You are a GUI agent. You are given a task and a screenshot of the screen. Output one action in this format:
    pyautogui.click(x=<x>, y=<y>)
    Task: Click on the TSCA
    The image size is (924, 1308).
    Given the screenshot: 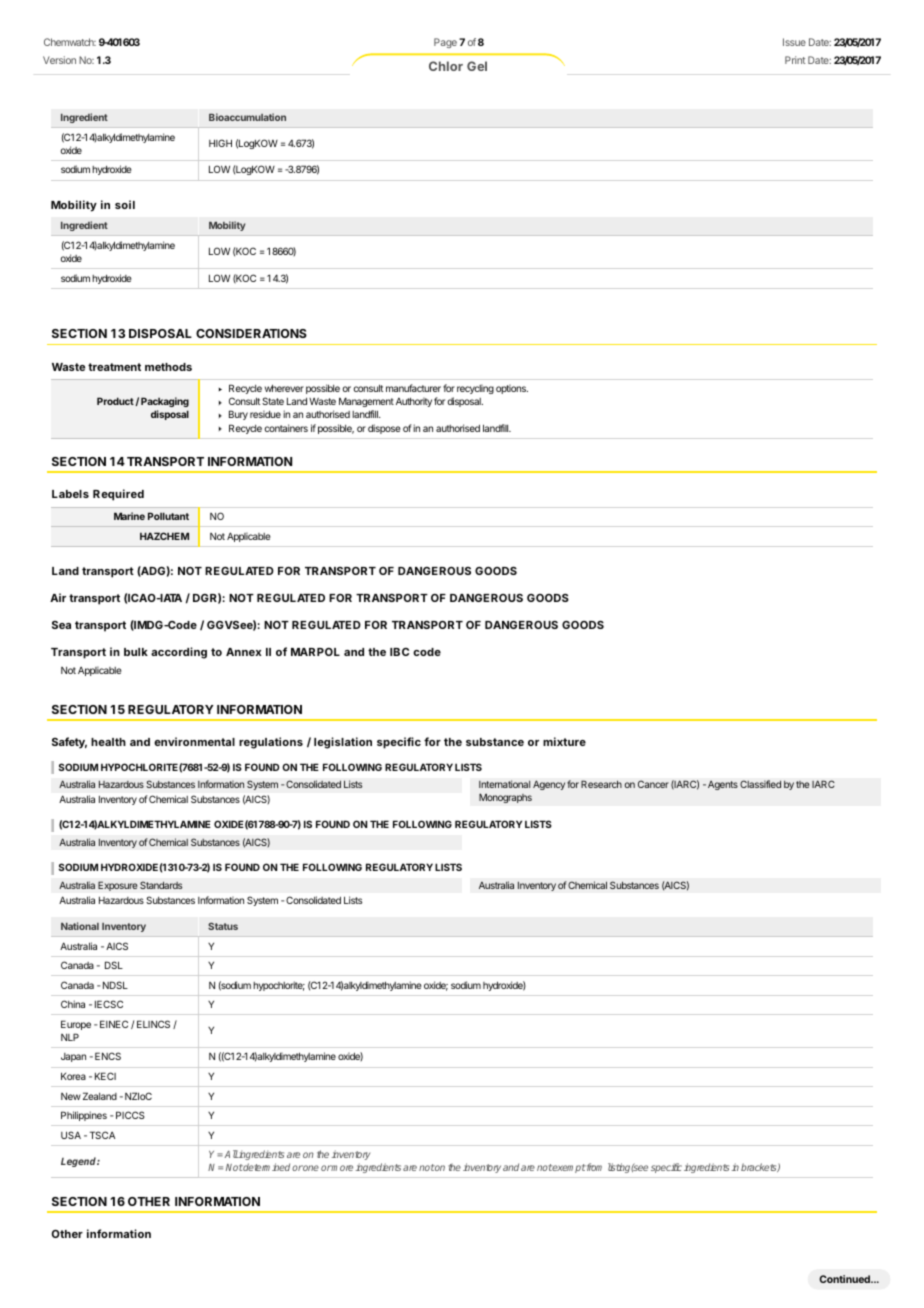 What is the action you would take?
    pyautogui.click(x=102, y=1135)
